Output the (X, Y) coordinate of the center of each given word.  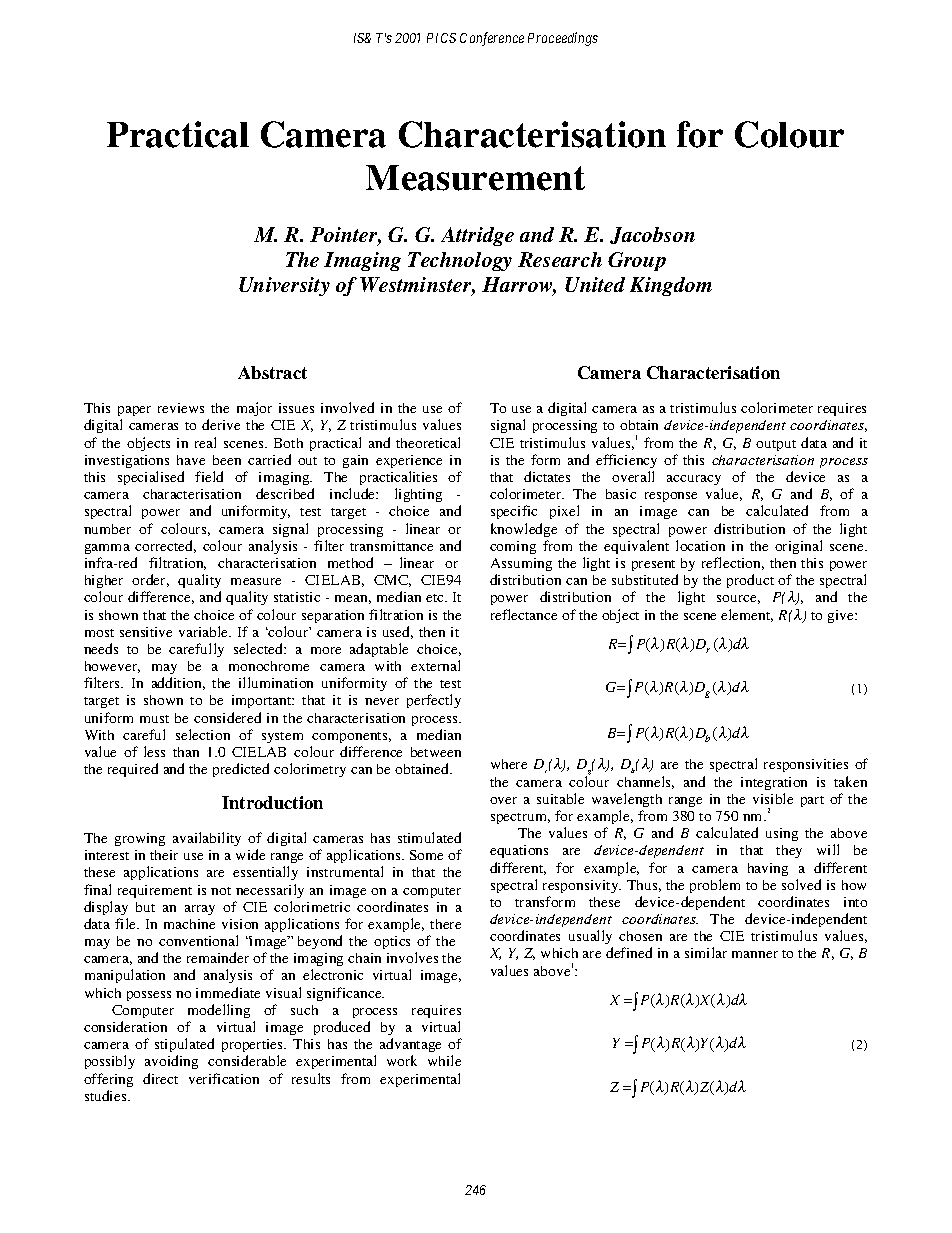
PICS (441, 38)
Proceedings (563, 39)
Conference (492, 39)
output (776, 445)
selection (203, 734)
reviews (181, 408)
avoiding (171, 1062)
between (436, 752)
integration (774, 783)
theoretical (428, 442)
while (444, 1060)
